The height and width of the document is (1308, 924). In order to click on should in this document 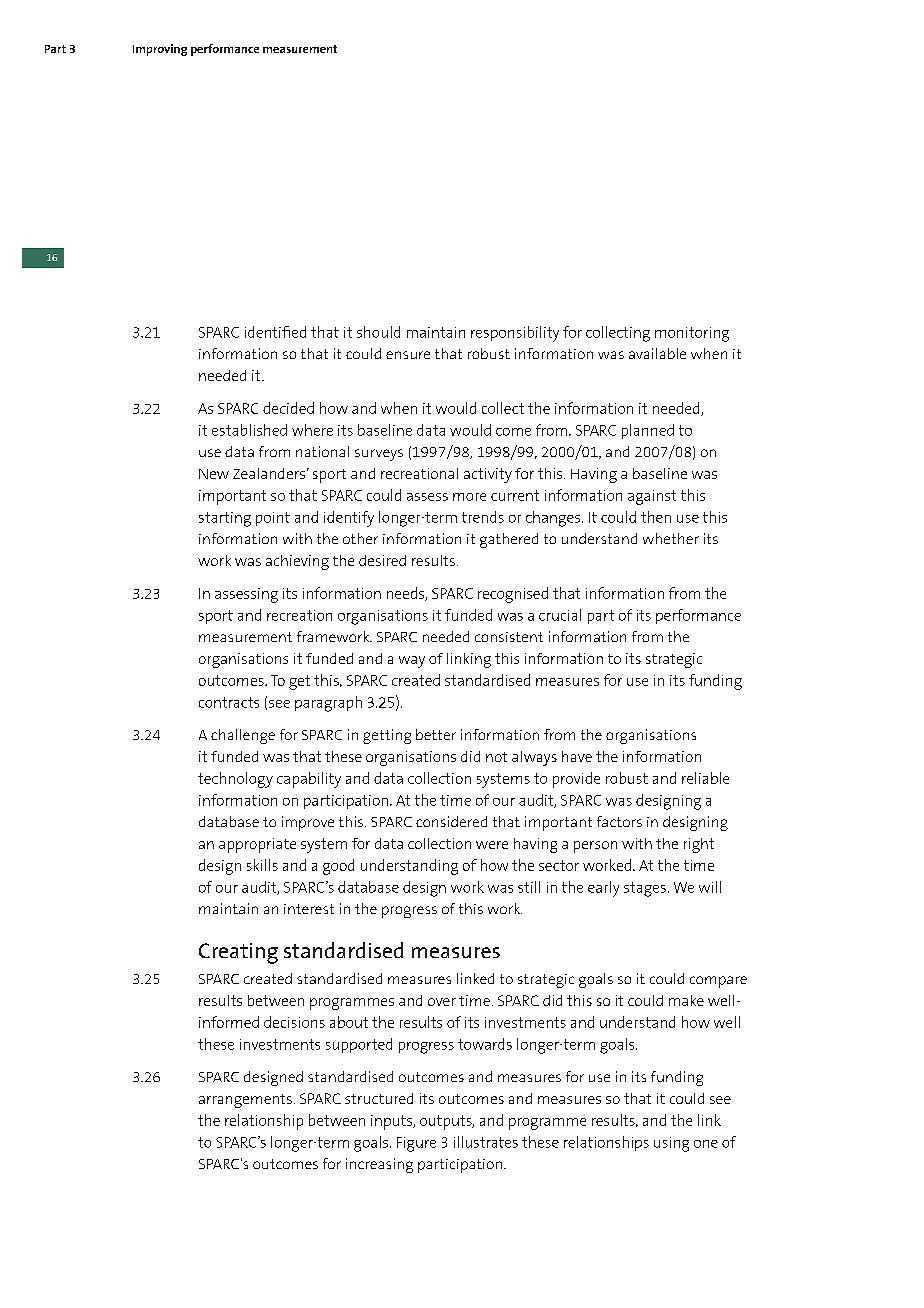, I will do `click(378, 332)`.
